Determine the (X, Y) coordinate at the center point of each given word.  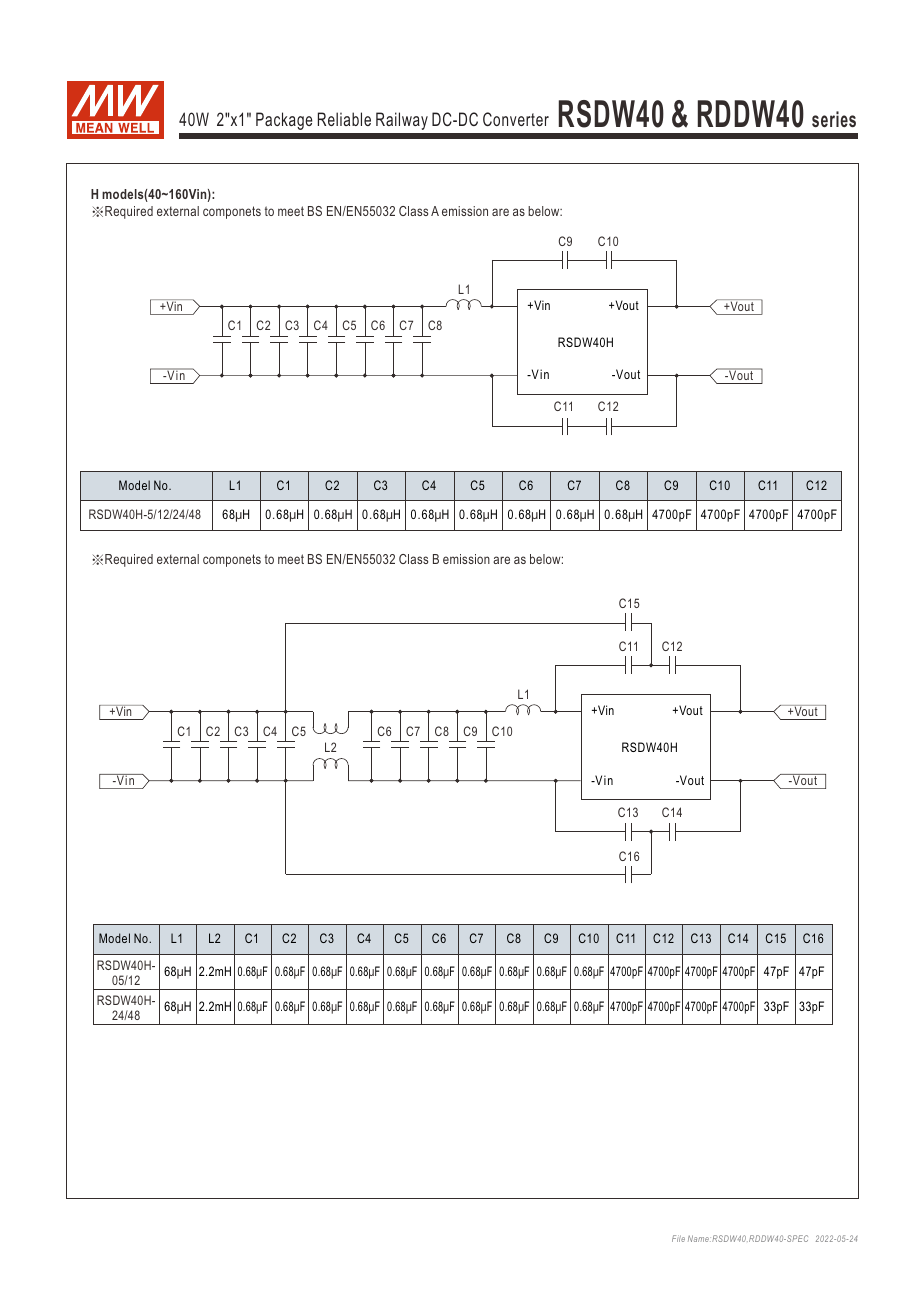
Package (284, 121)
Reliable (344, 119)
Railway (402, 121)
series (834, 119)
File (678, 1238)
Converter (516, 119)
